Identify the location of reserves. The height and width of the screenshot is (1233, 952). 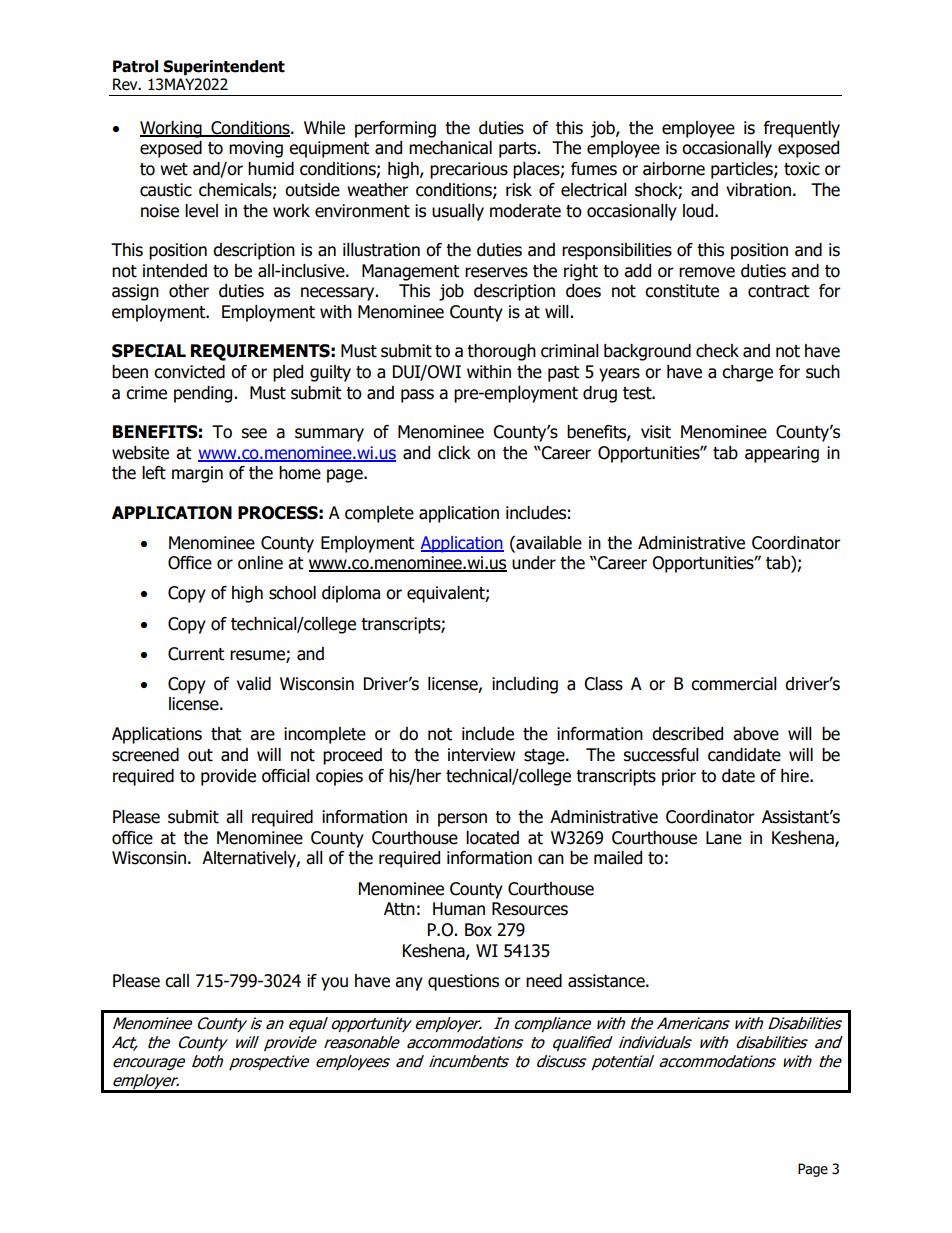
(496, 272).
